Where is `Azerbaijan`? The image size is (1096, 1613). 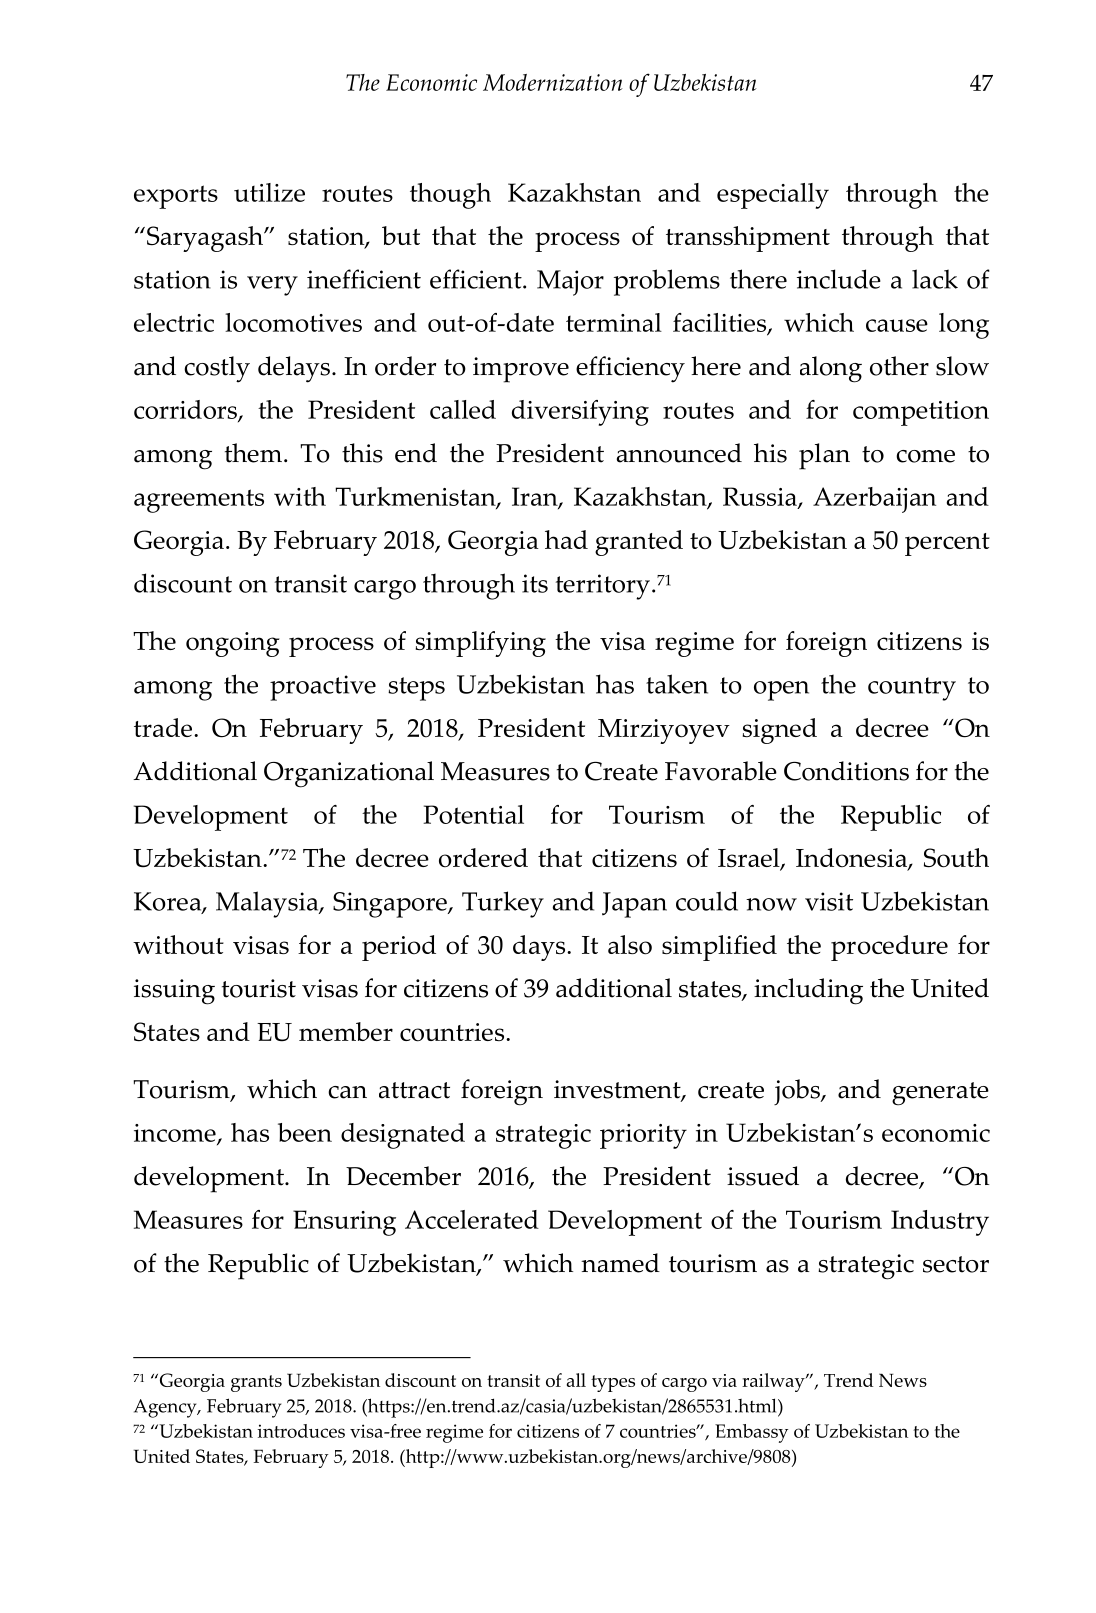
Azerbaijan is located at coordinates (874, 500).
